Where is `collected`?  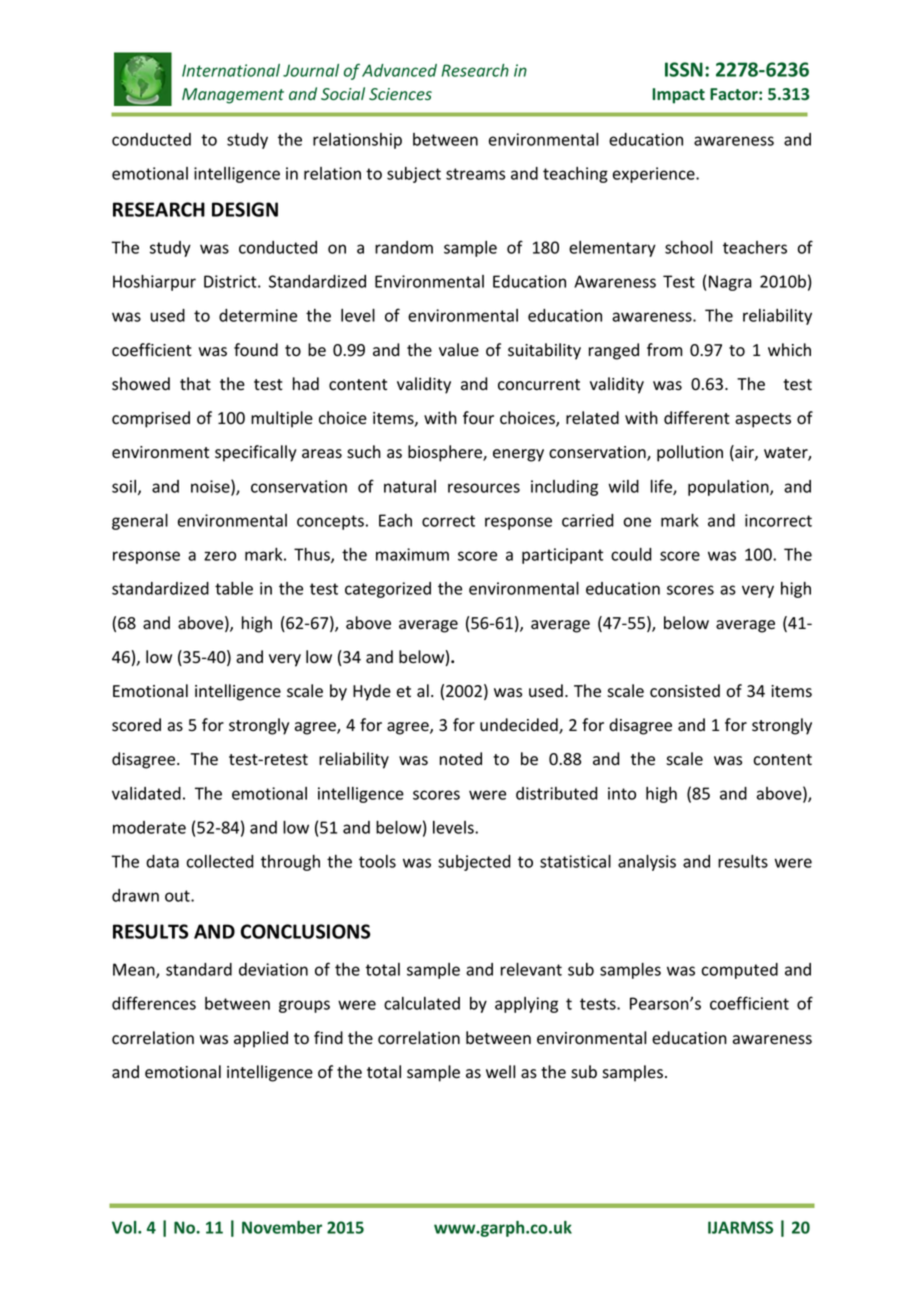 collected is located at coordinates (220, 861).
